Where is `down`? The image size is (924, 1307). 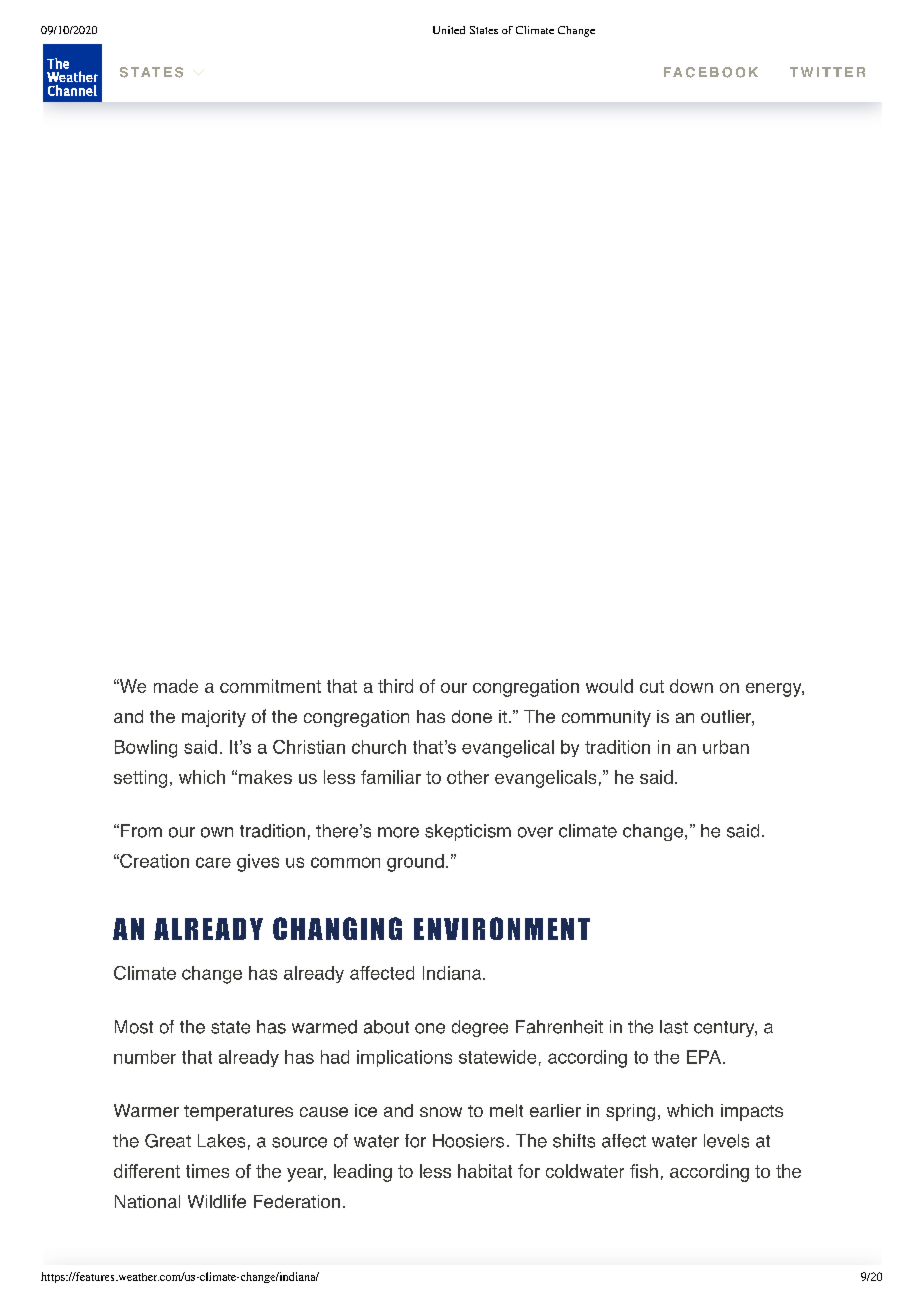
down is located at coordinates (691, 686).
